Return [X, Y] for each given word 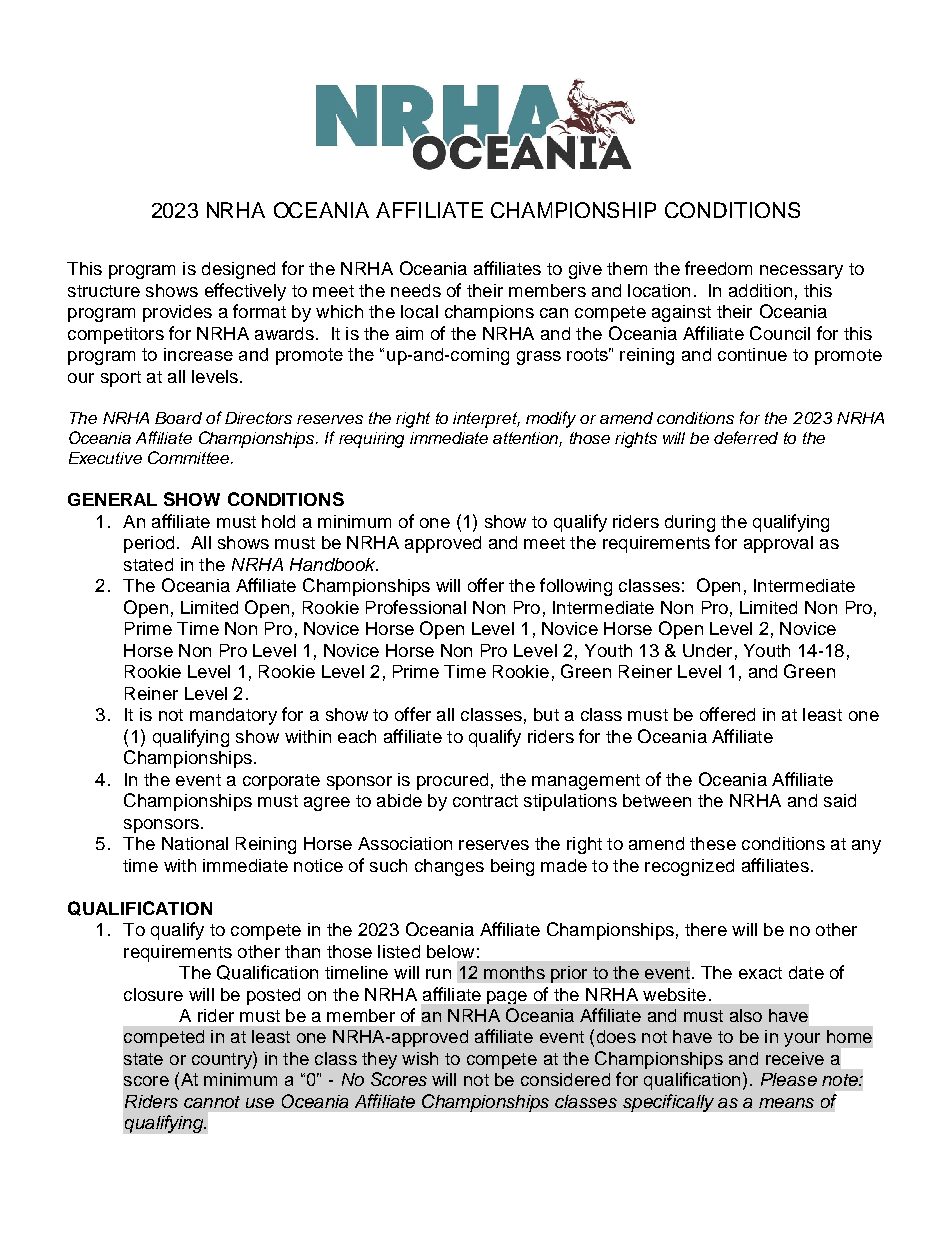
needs [416, 290]
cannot [212, 1102]
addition [760, 290]
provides [177, 313]
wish [420, 1058]
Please [789, 1079]
